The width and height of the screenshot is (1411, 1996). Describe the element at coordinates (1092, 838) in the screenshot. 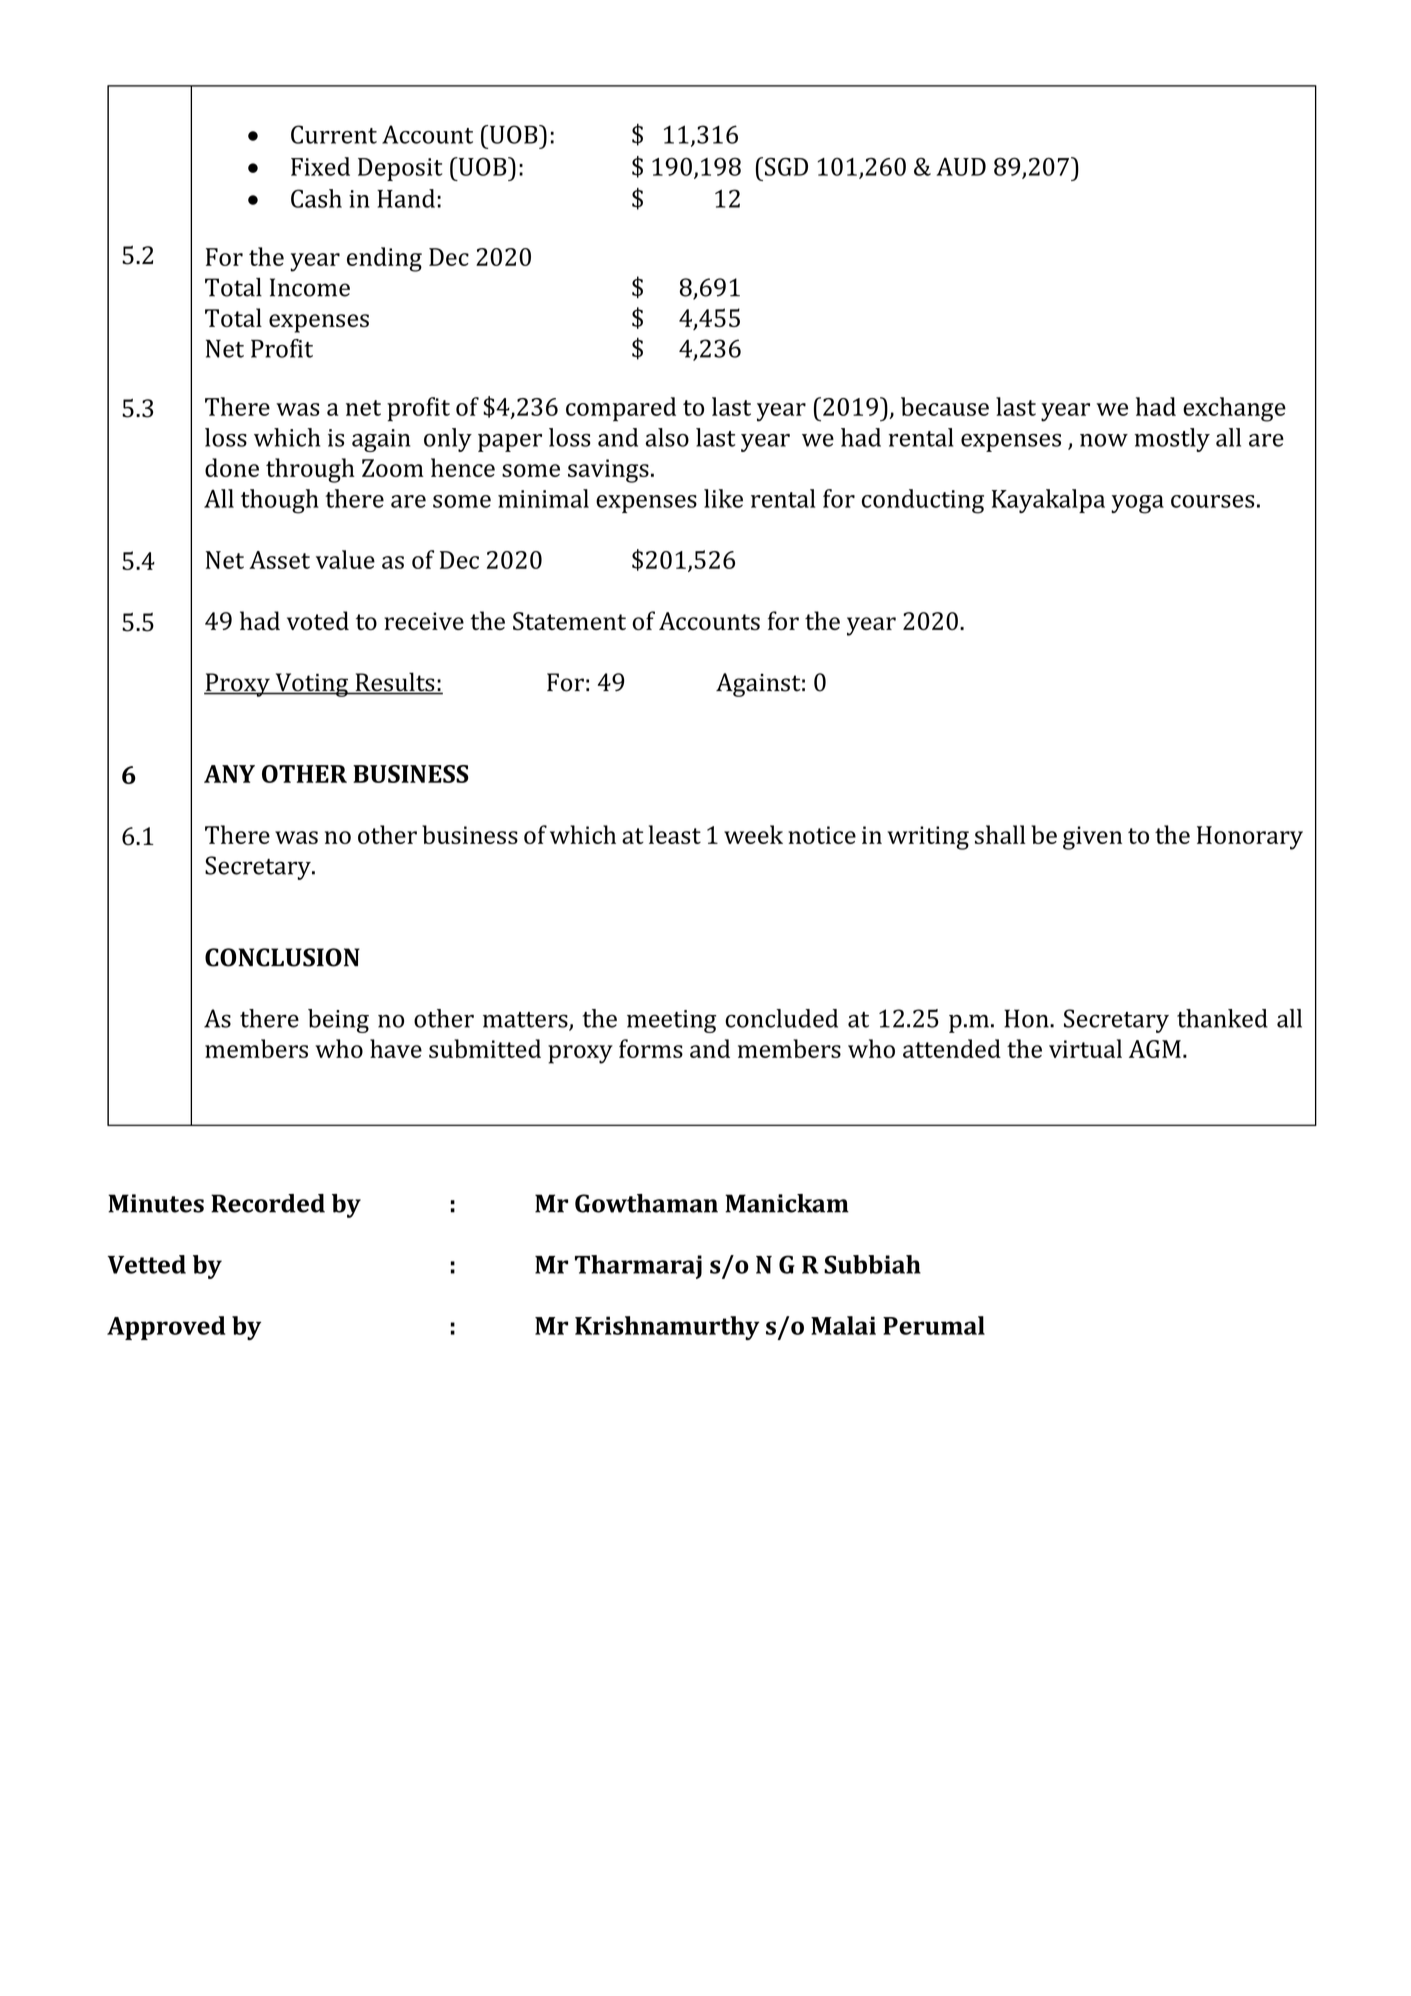

I see `given` at that location.
